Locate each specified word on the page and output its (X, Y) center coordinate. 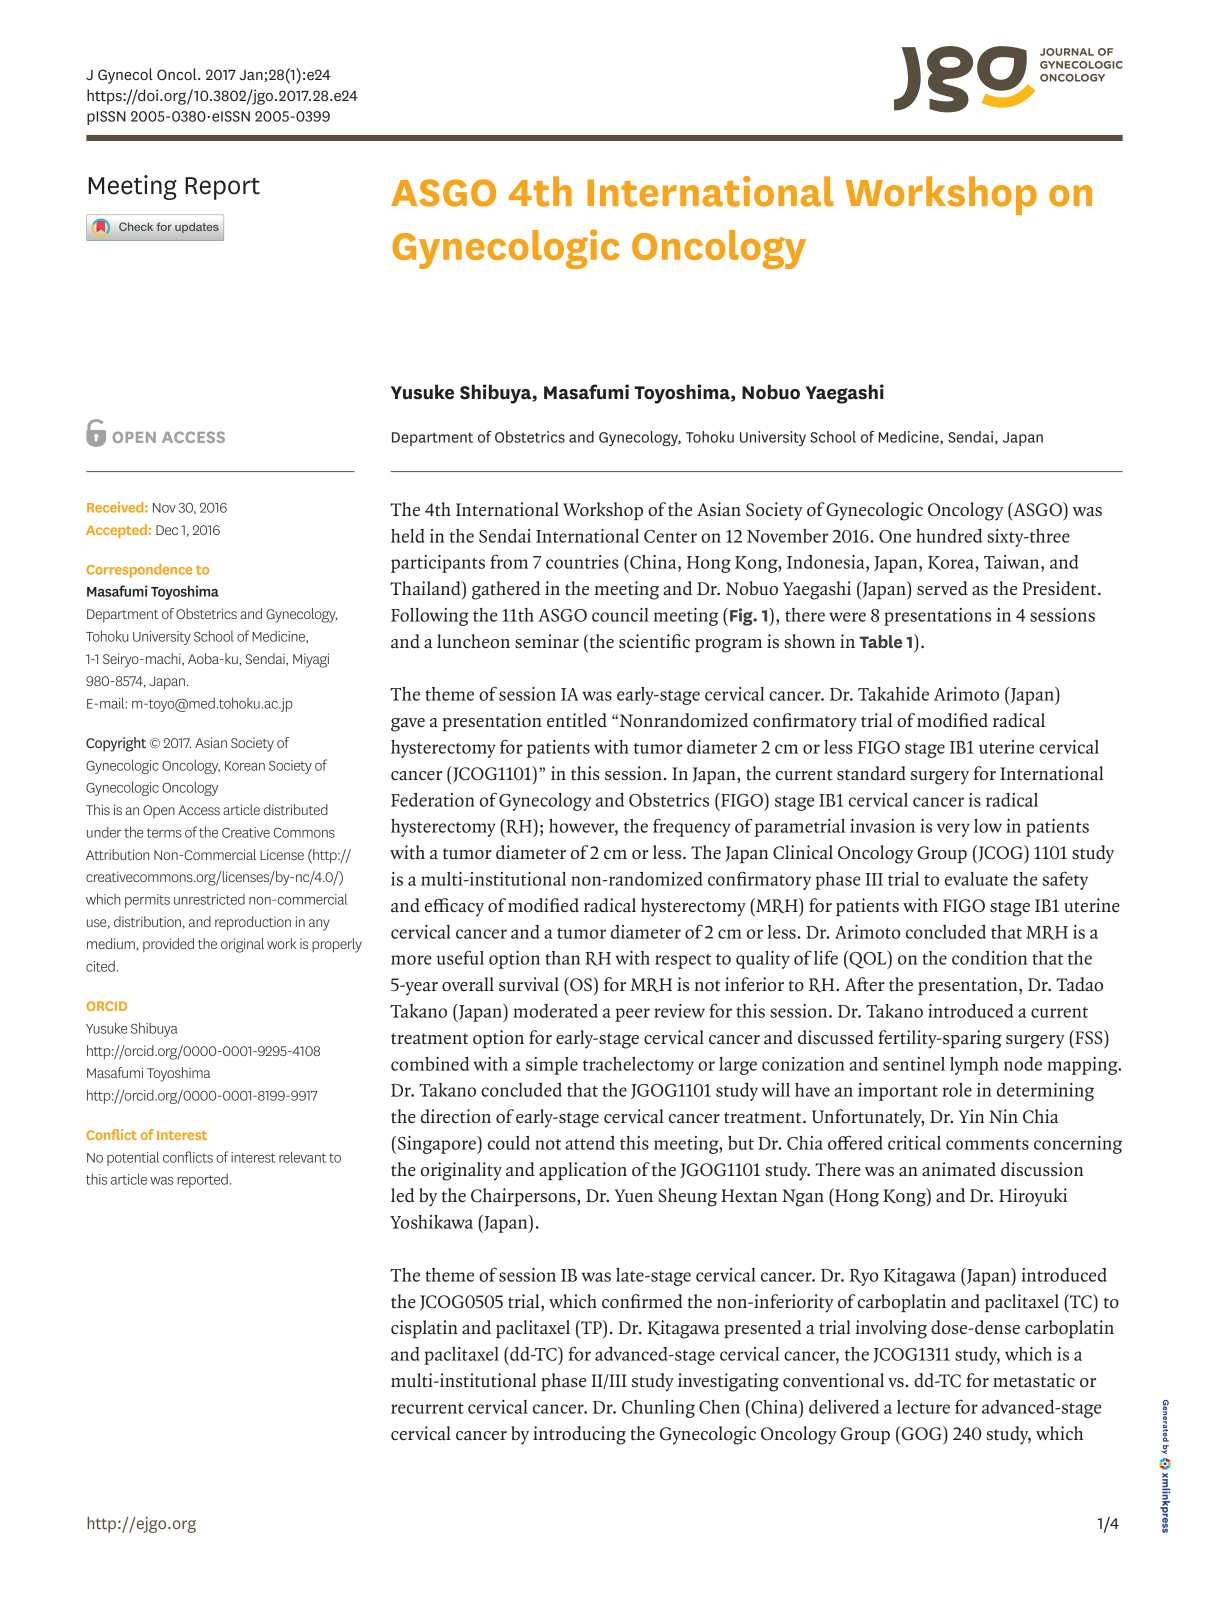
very (953, 830)
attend (590, 1143)
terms (164, 833)
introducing (579, 1435)
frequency (692, 827)
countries (582, 562)
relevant (302, 1157)
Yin (971, 1116)
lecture (923, 1407)
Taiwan (1013, 562)
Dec (167, 530)
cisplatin (424, 1329)
